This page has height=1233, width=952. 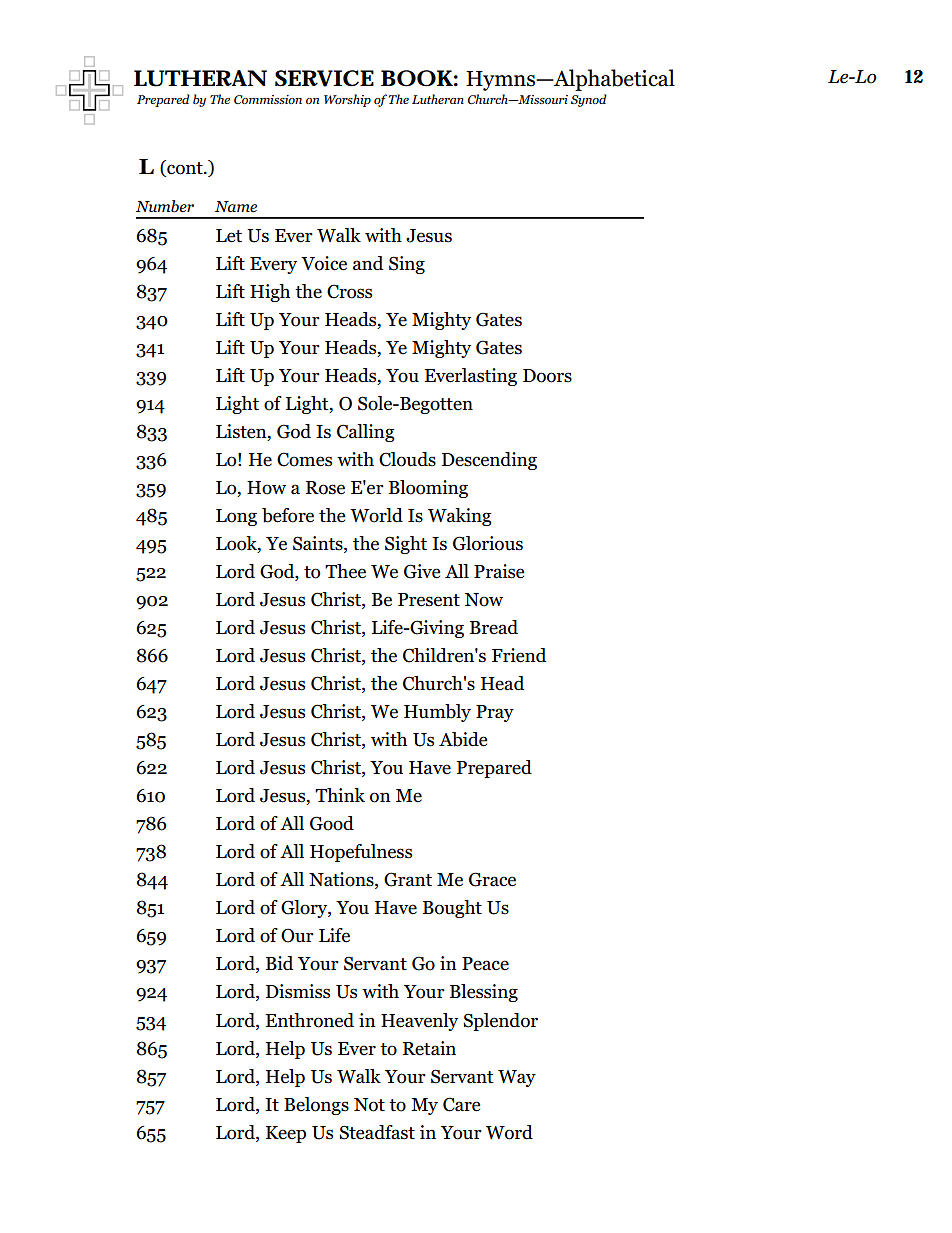 I want to click on High, so click(x=270, y=293).
